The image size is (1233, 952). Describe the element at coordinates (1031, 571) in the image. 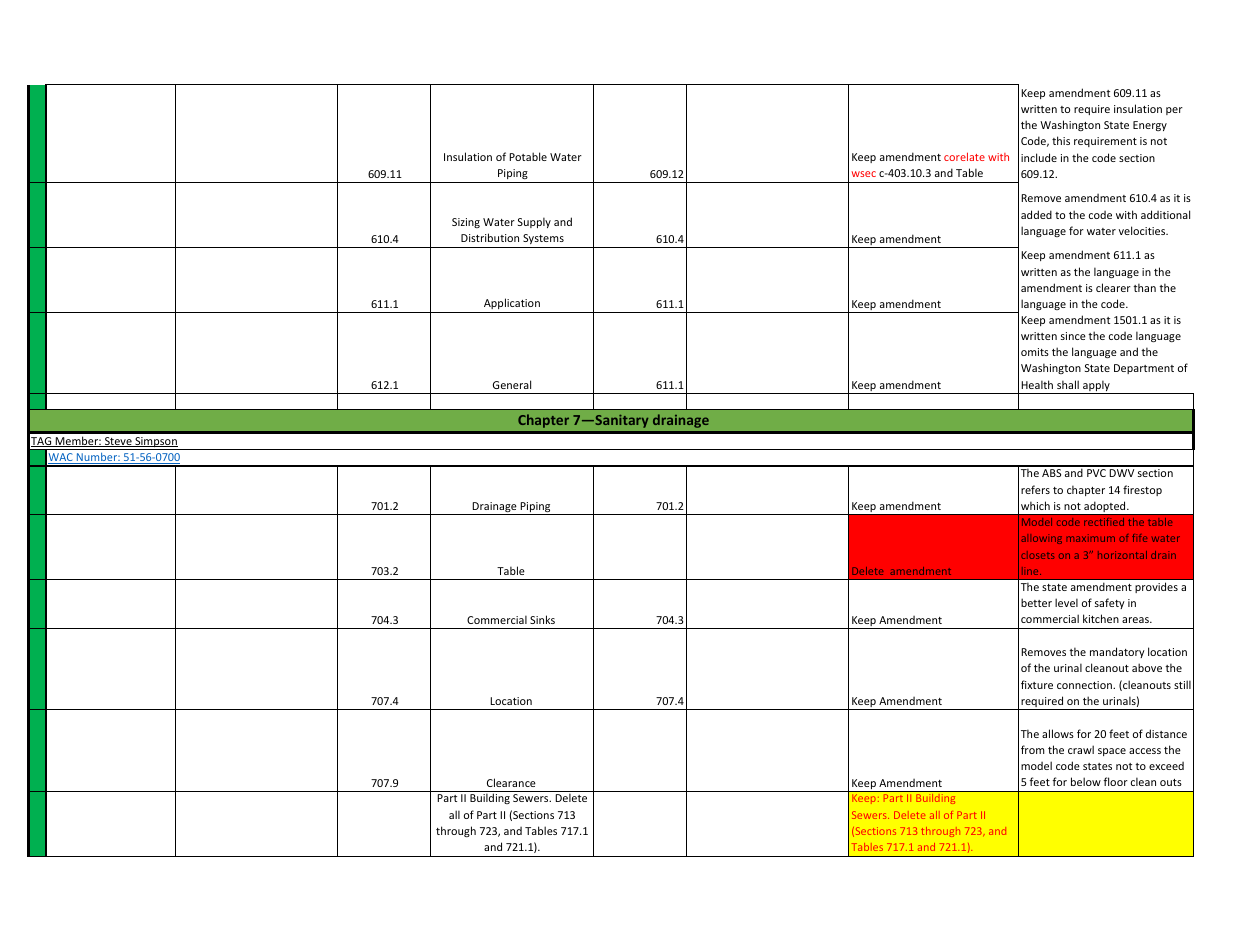

I see `line` at that location.
